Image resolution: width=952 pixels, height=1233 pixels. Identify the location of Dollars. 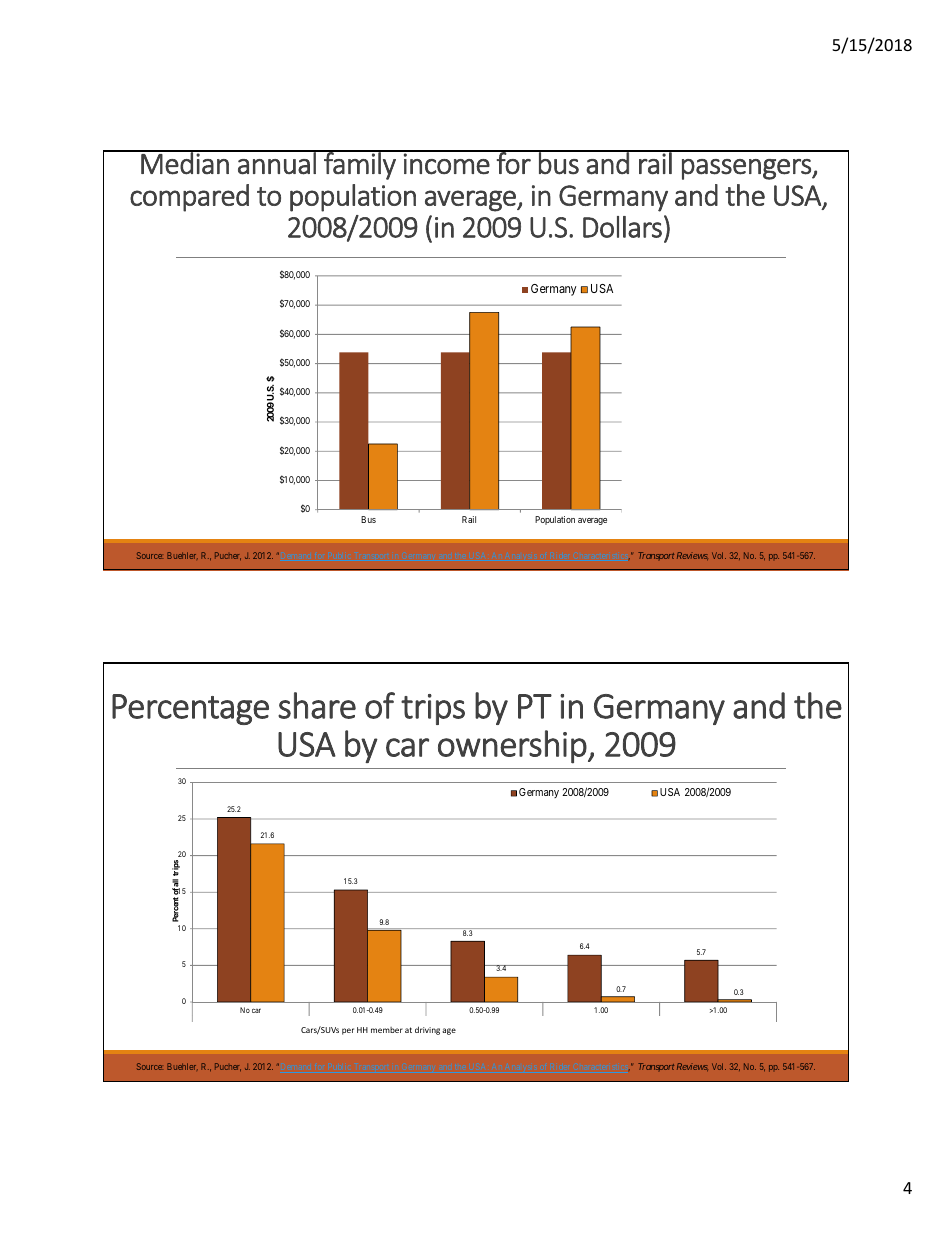
(622, 227).
